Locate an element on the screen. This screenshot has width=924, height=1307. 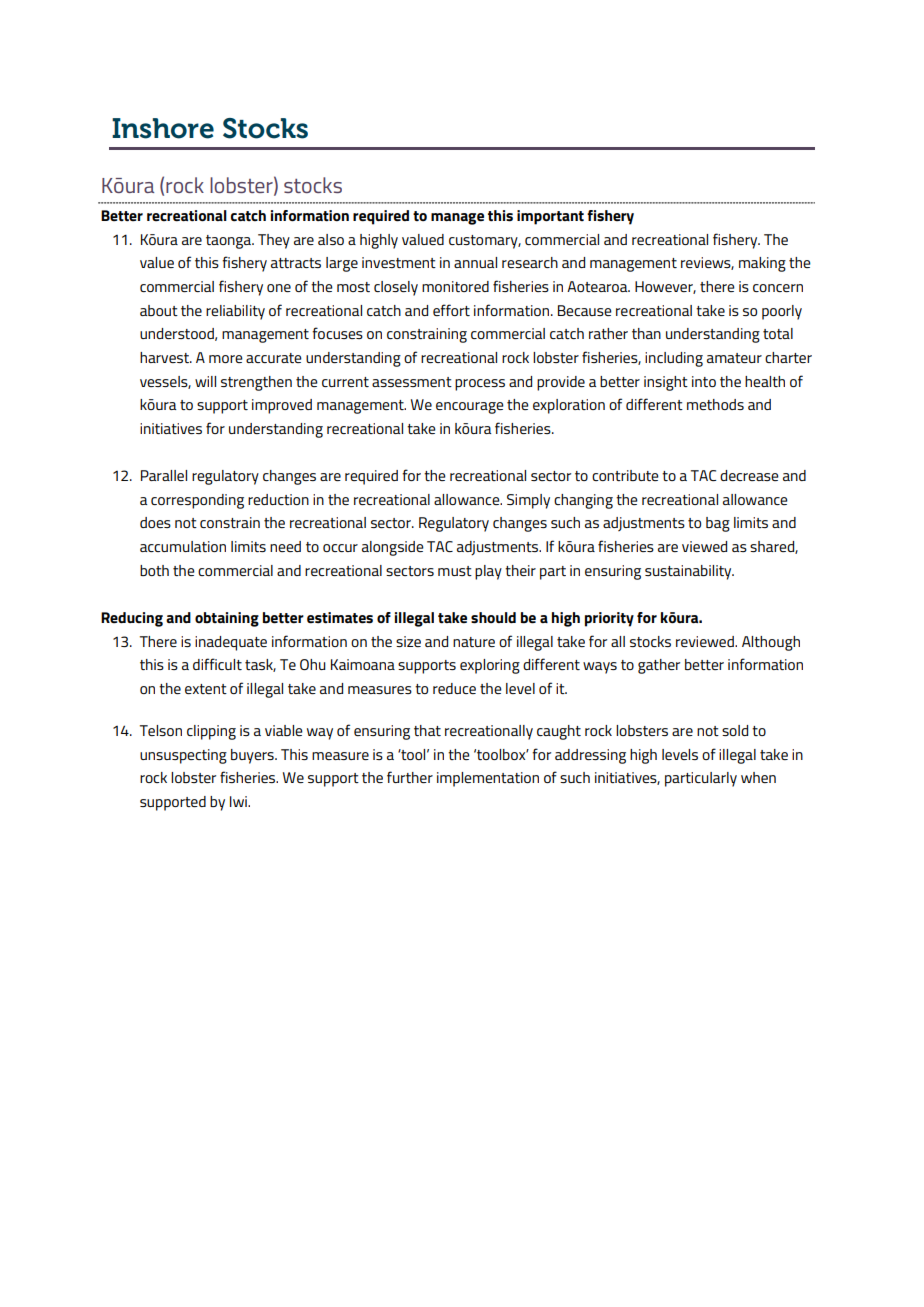
must is located at coordinates (455, 571).
